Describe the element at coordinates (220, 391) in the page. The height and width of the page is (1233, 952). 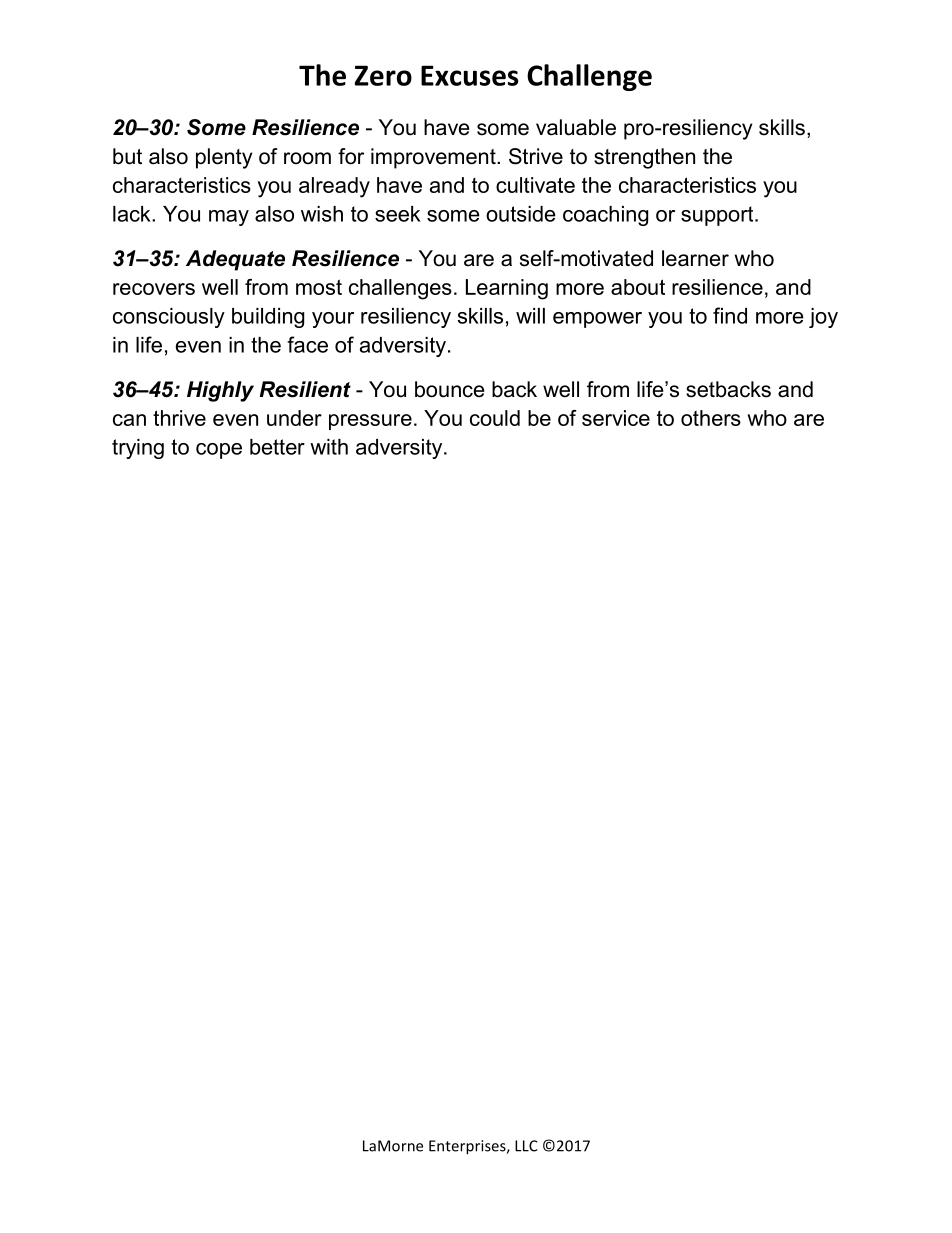
I see `Highly` at that location.
